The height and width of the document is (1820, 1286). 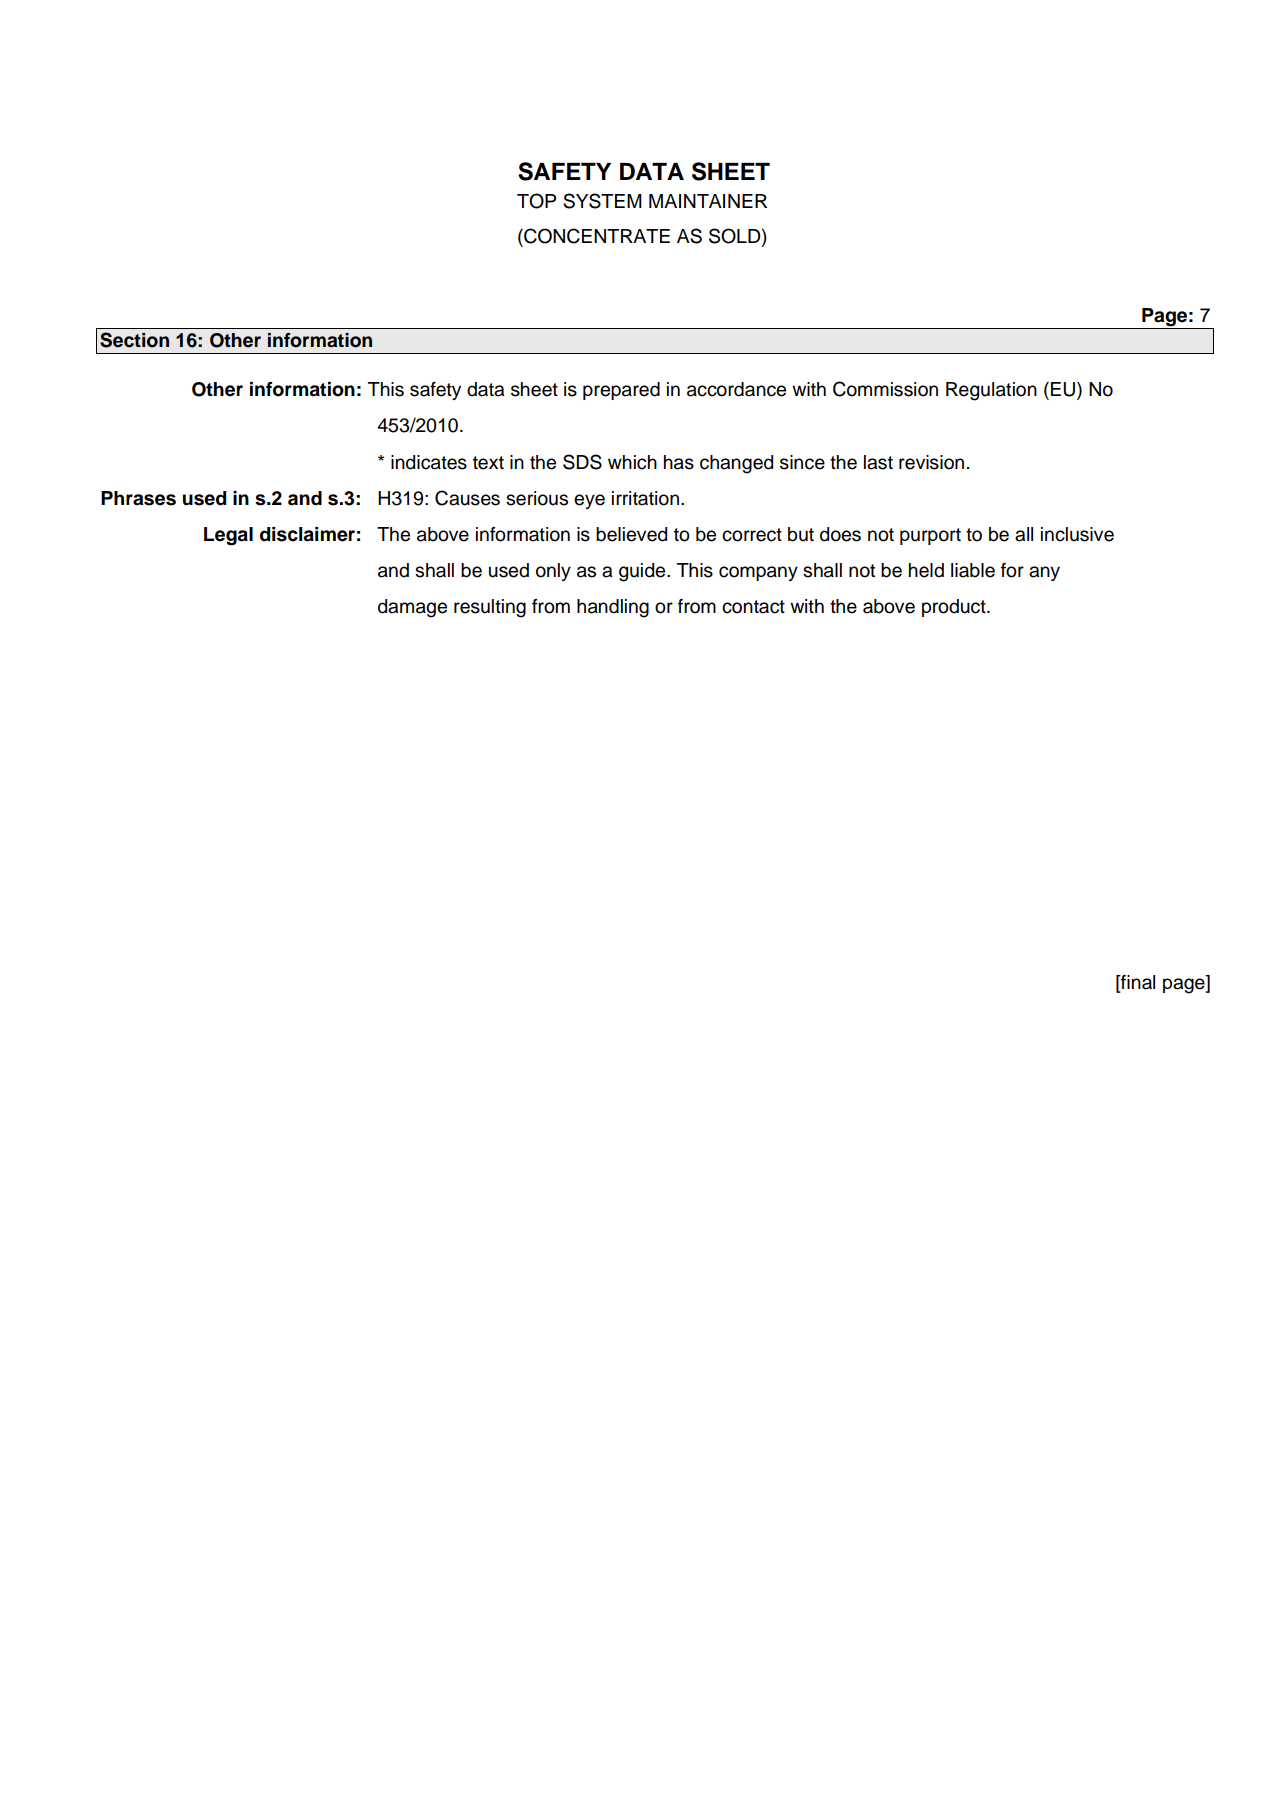 What do you see at coordinates (536, 201) in the document?
I see `TOP` at bounding box center [536, 201].
